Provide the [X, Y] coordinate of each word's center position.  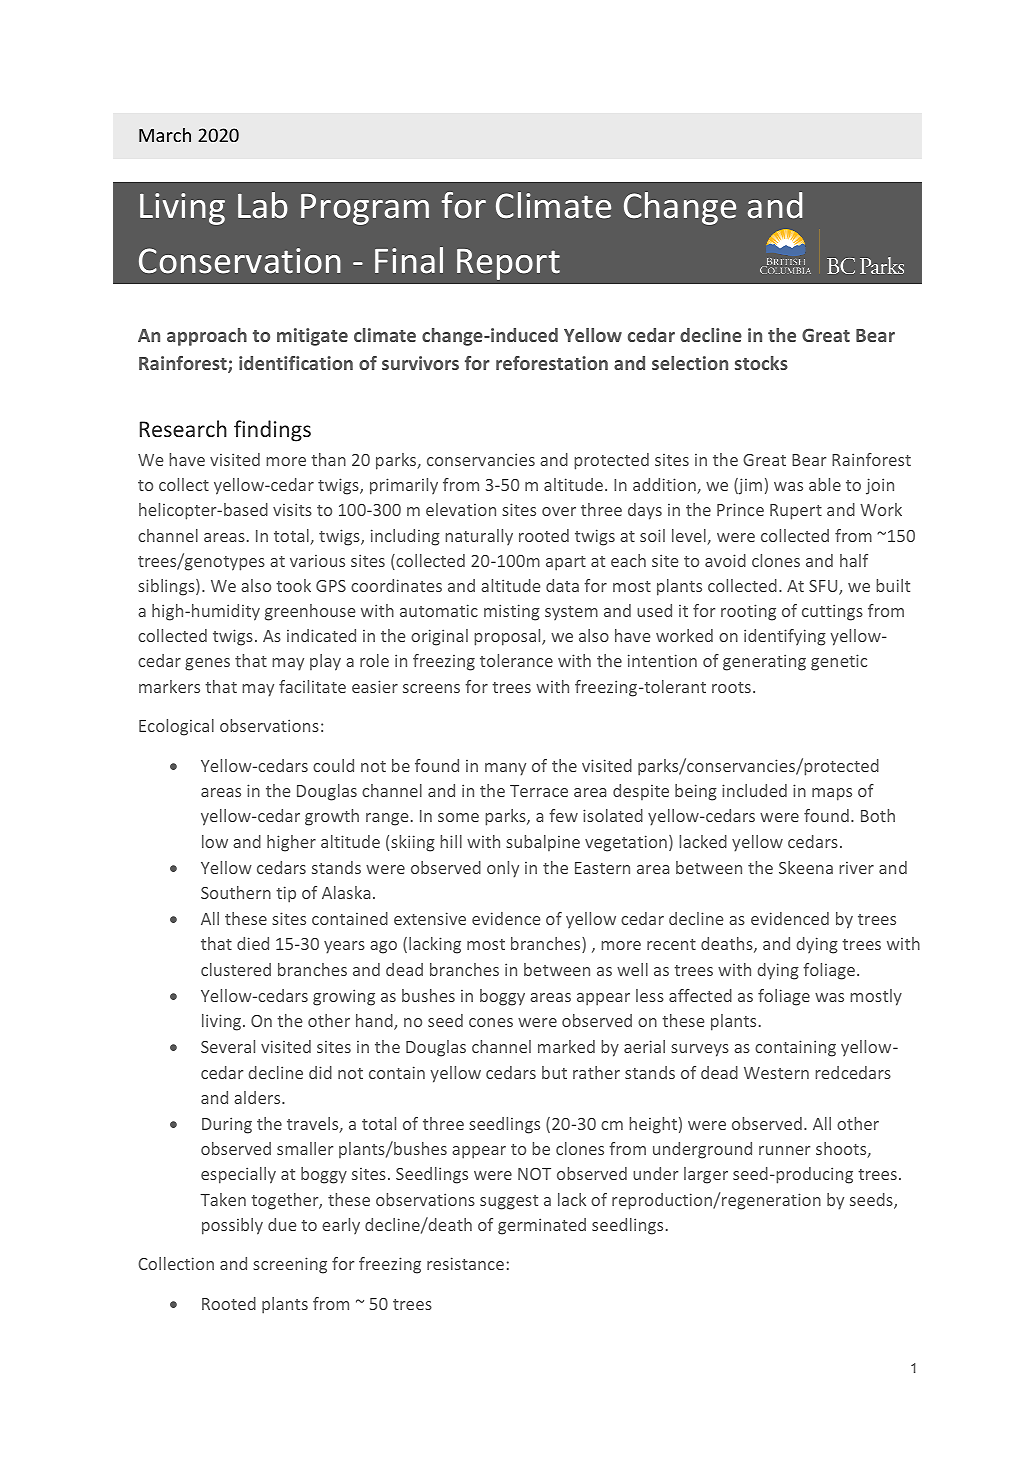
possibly [232, 1226]
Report [508, 264]
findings [272, 431]
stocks [761, 363]
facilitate [312, 686]
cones [491, 1022]
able [825, 484]
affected [700, 995]
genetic [839, 662]
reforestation [552, 363]
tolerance [516, 660]
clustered [236, 969]
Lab [263, 205]
